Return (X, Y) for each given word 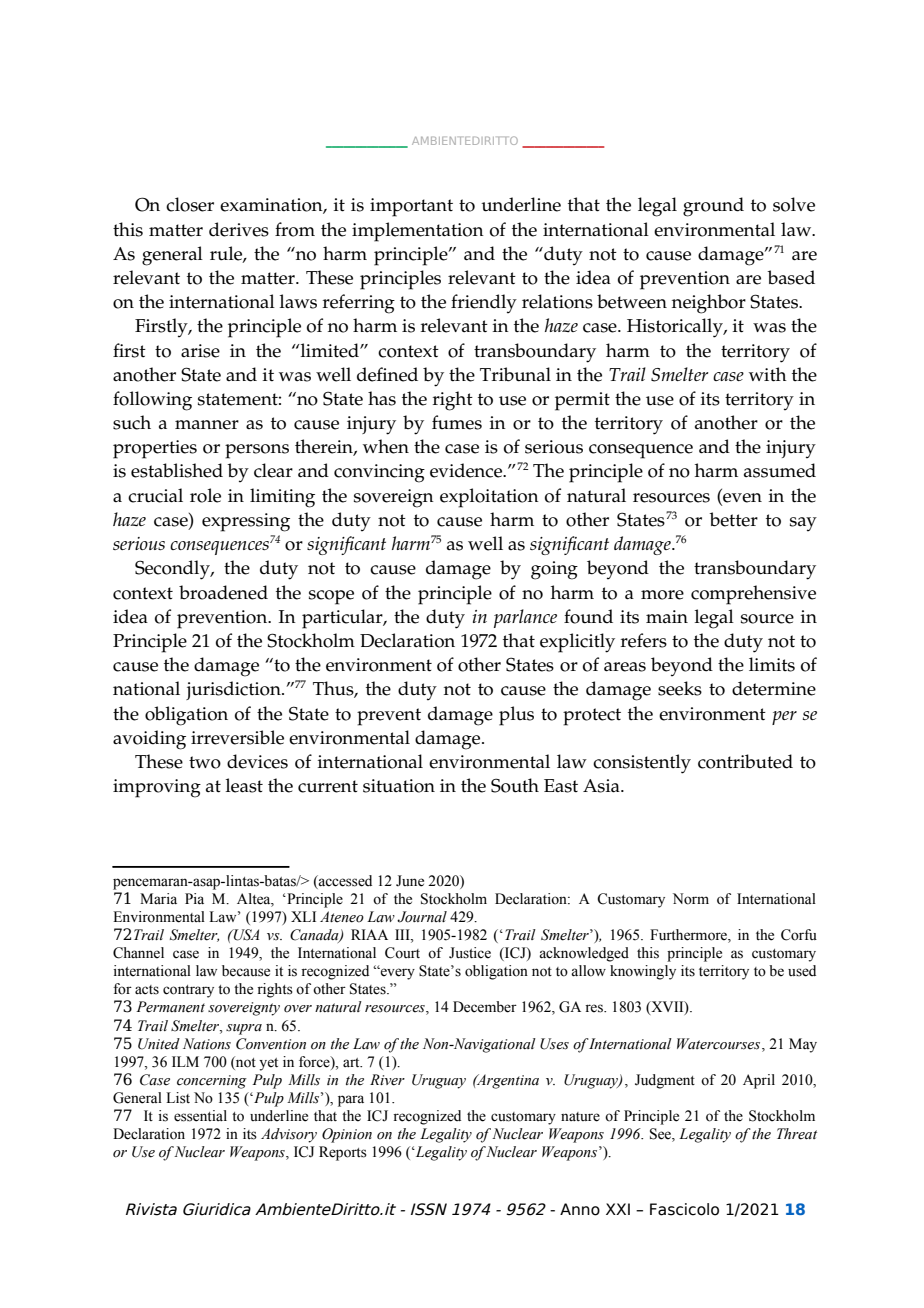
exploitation (489, 498)
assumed (780, 470)
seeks (680, 688)
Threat (797, 1134)
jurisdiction (234, 690)
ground (713, 207)
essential (200, 1116)
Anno (580, 1209)
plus (516, 716)
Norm (691, 899)
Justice (470, 953)
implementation (418, 232)
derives (239, 229)
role (205, 495)
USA (245, 935)
